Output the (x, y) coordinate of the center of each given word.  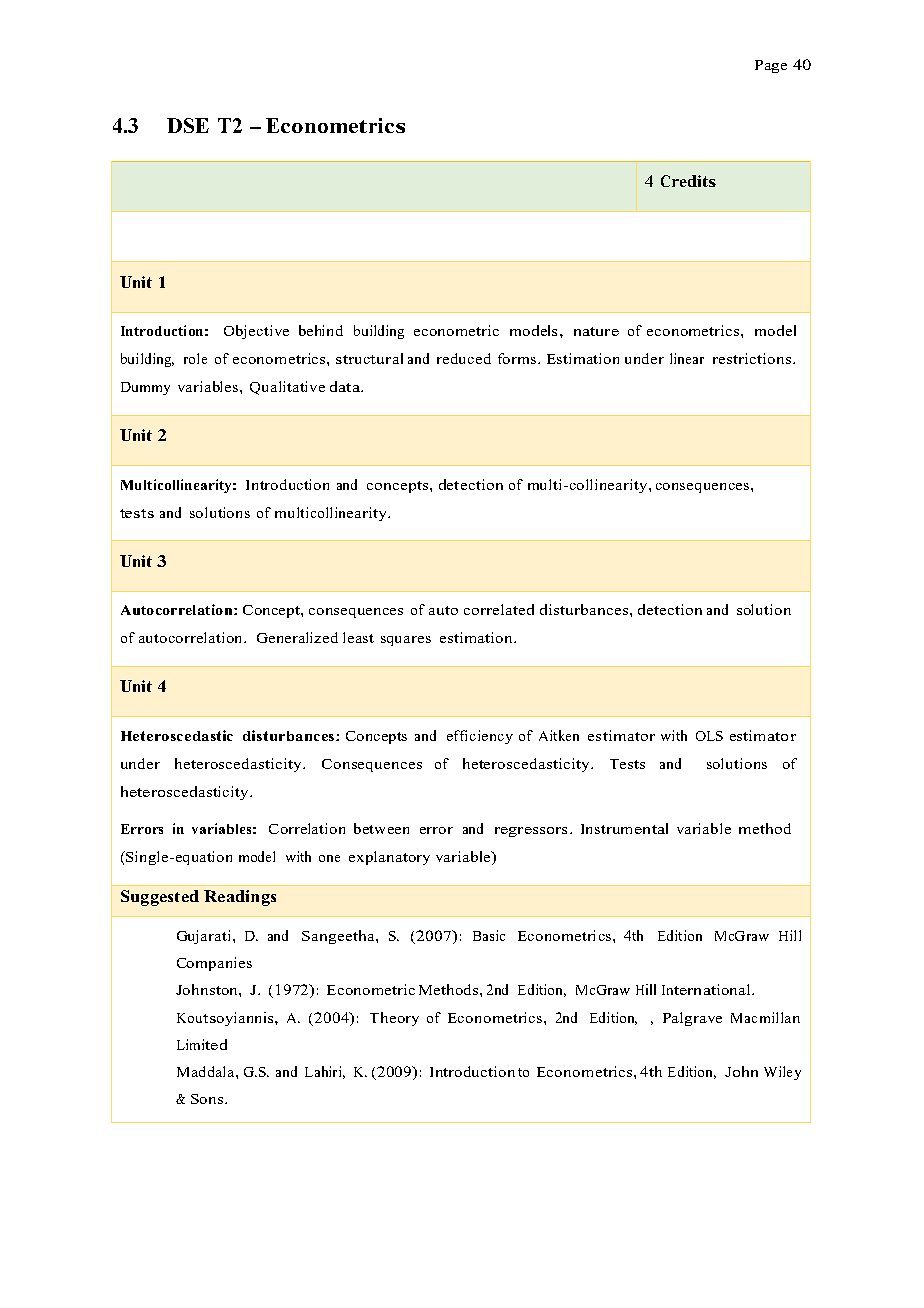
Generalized (297, 637)
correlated (499, 609)
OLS (709, 736)
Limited (202, 1044)
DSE (188, 125)
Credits (688, 181)
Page (771, 66)
